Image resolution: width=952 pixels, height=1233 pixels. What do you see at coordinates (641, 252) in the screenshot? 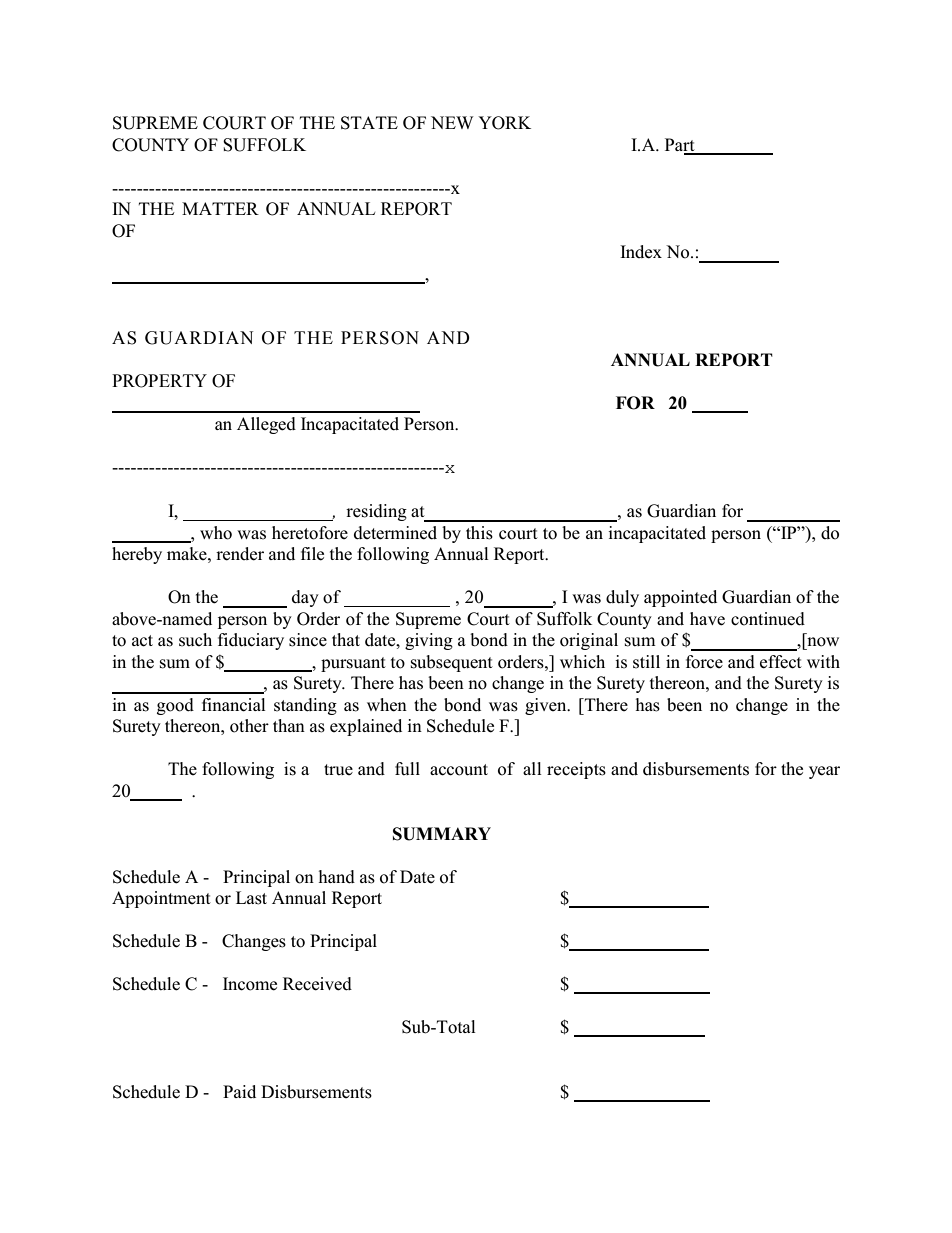
I see `Index` at bounding box center [641, 252].
